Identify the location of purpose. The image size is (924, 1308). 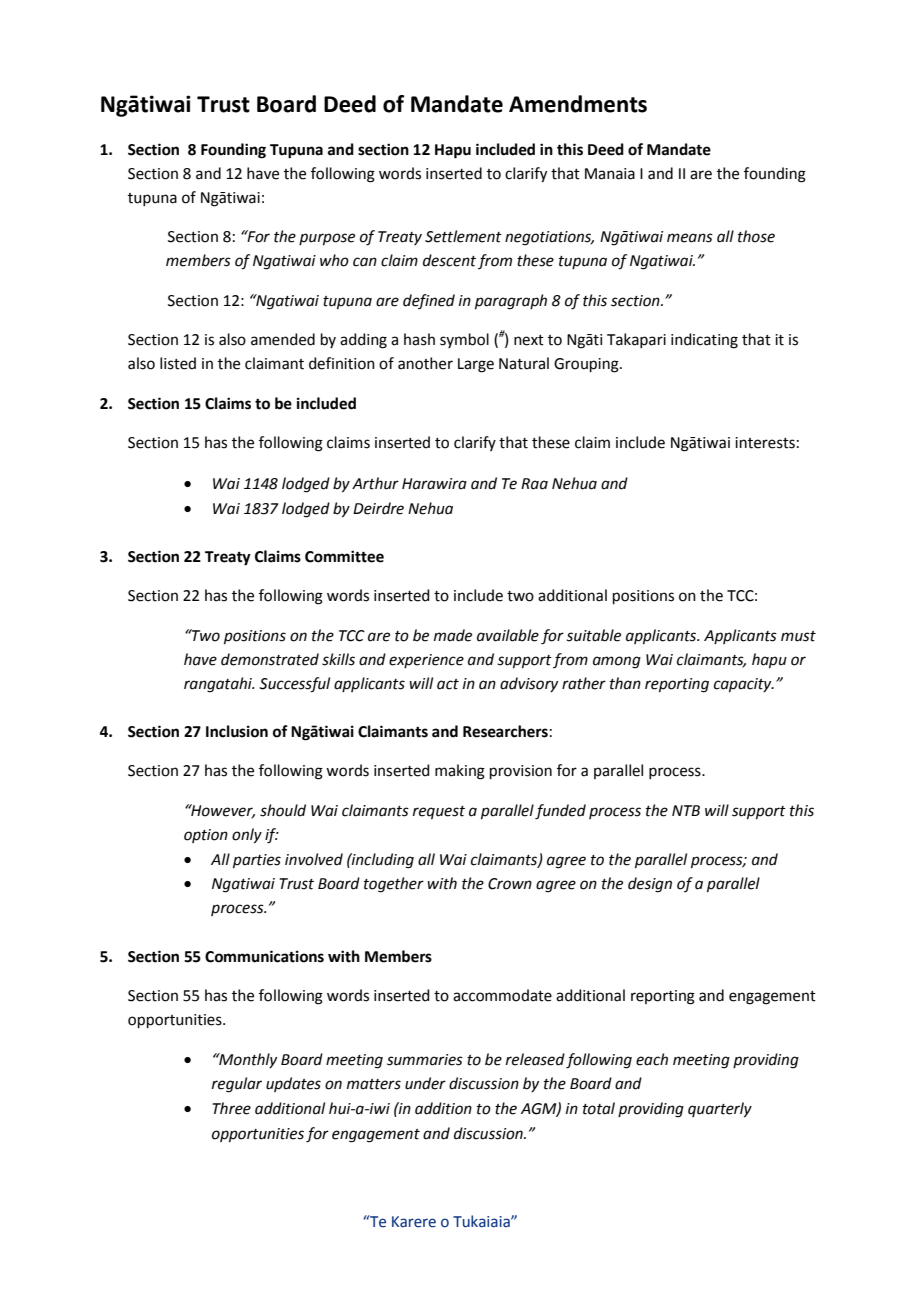
(327, 239).
